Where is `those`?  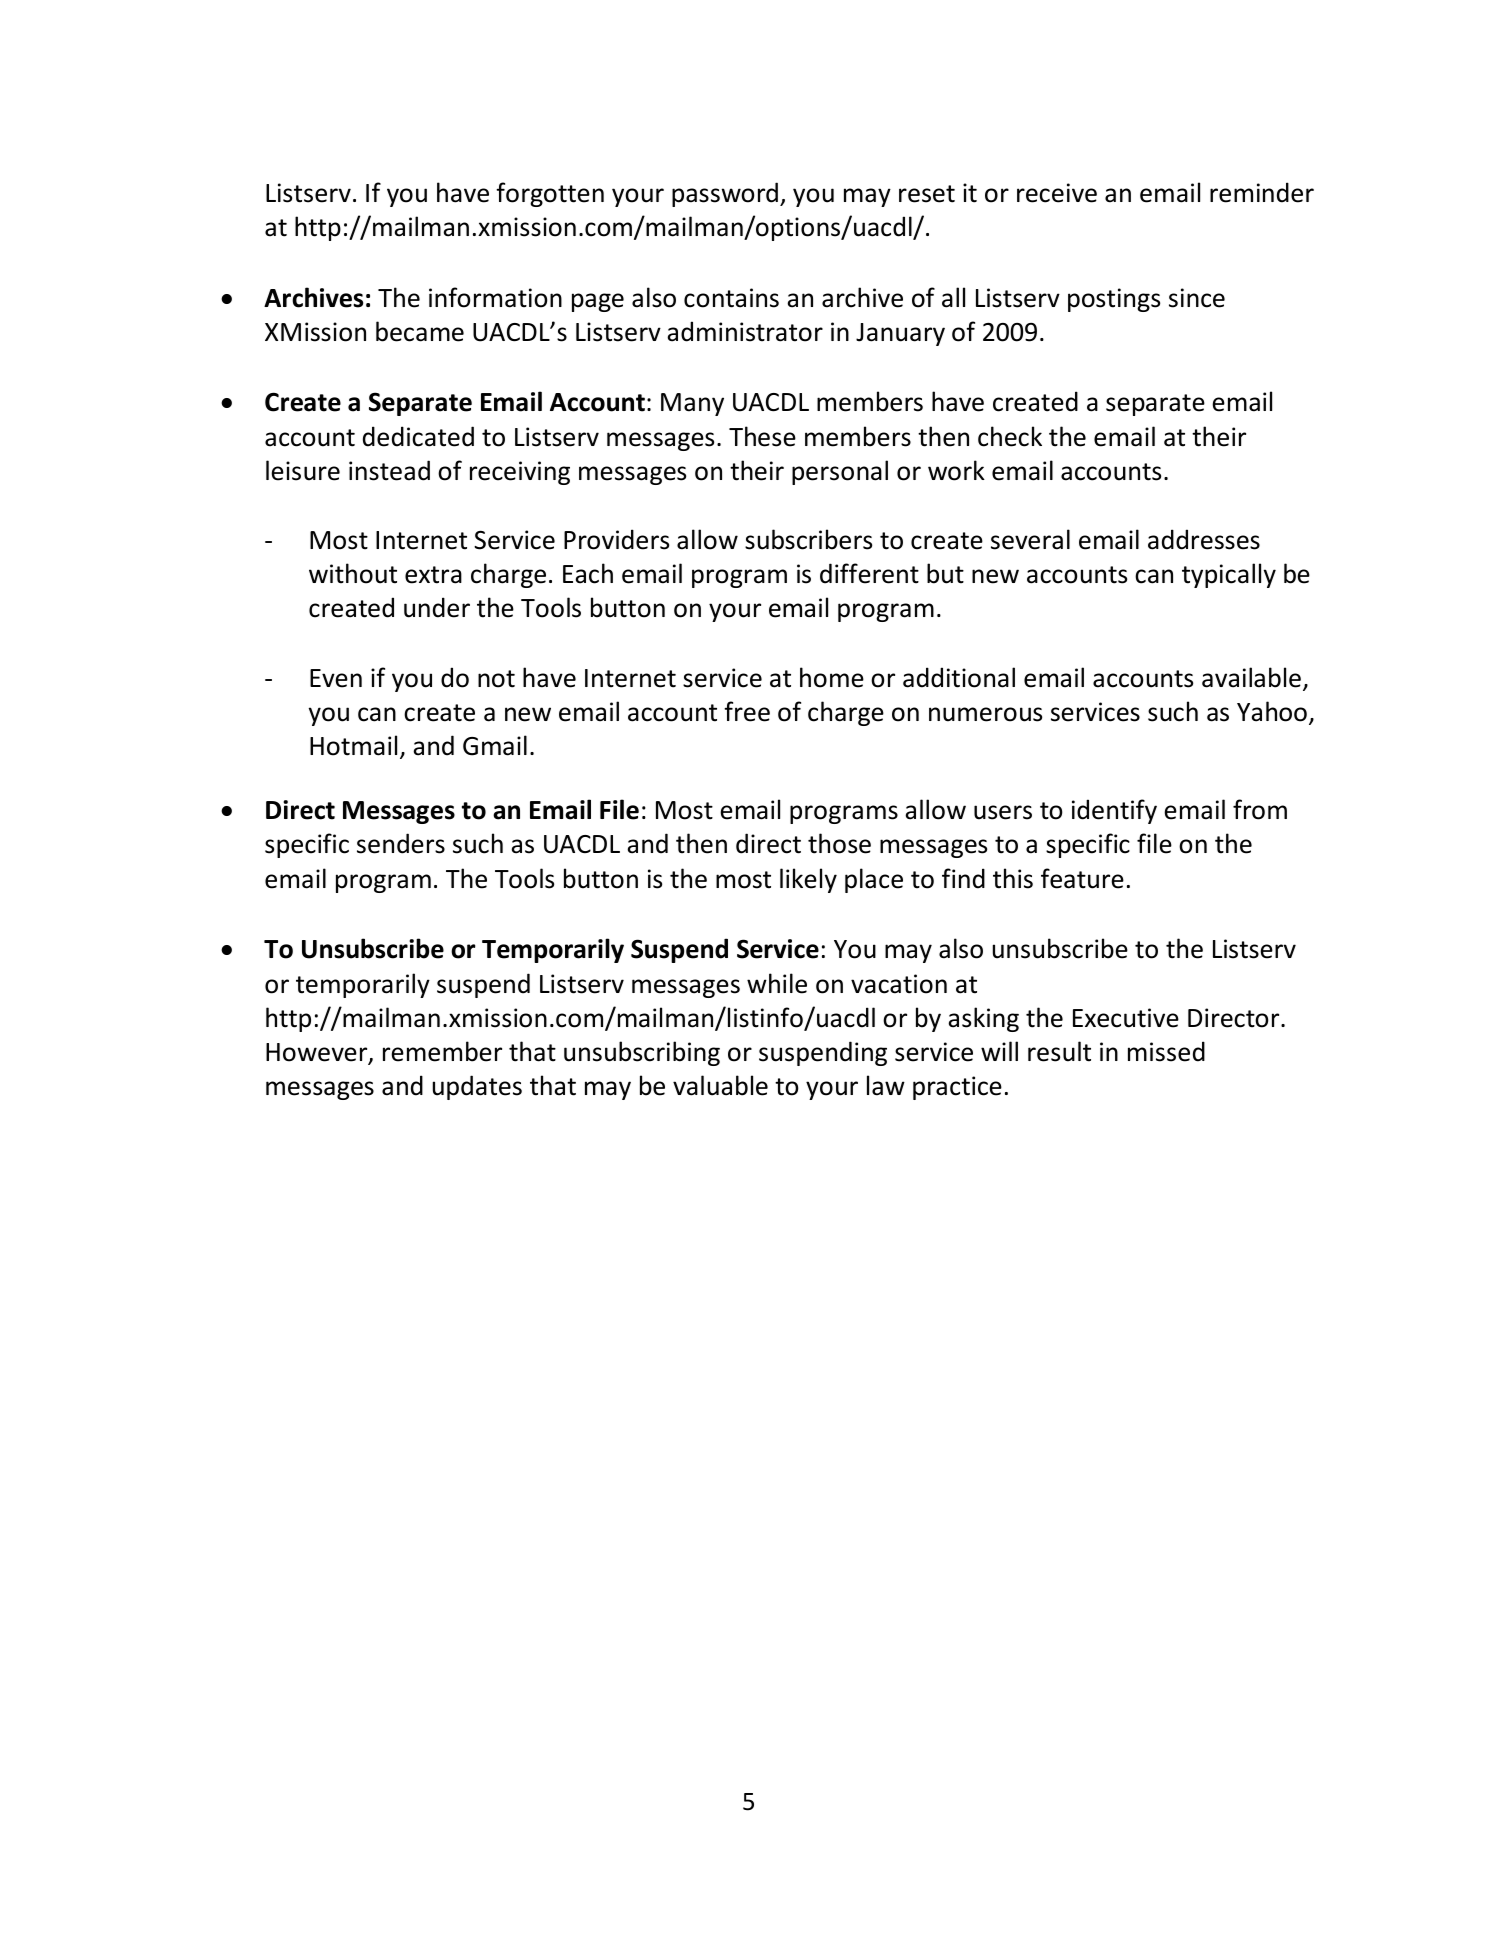
those is located at coordinates (839, 843).
